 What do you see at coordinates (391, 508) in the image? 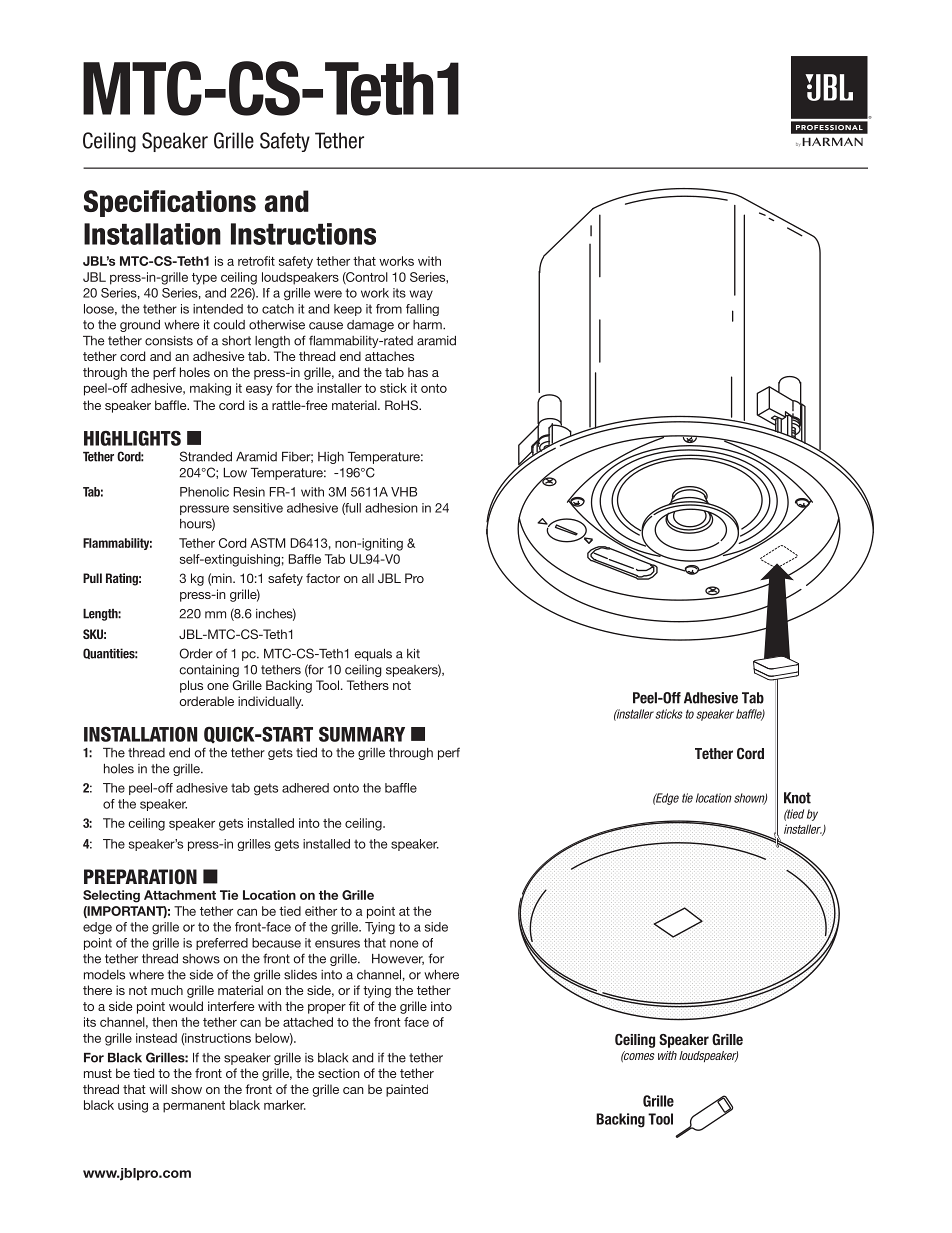
I see `adhesion` at bounding box center [391, 508].
